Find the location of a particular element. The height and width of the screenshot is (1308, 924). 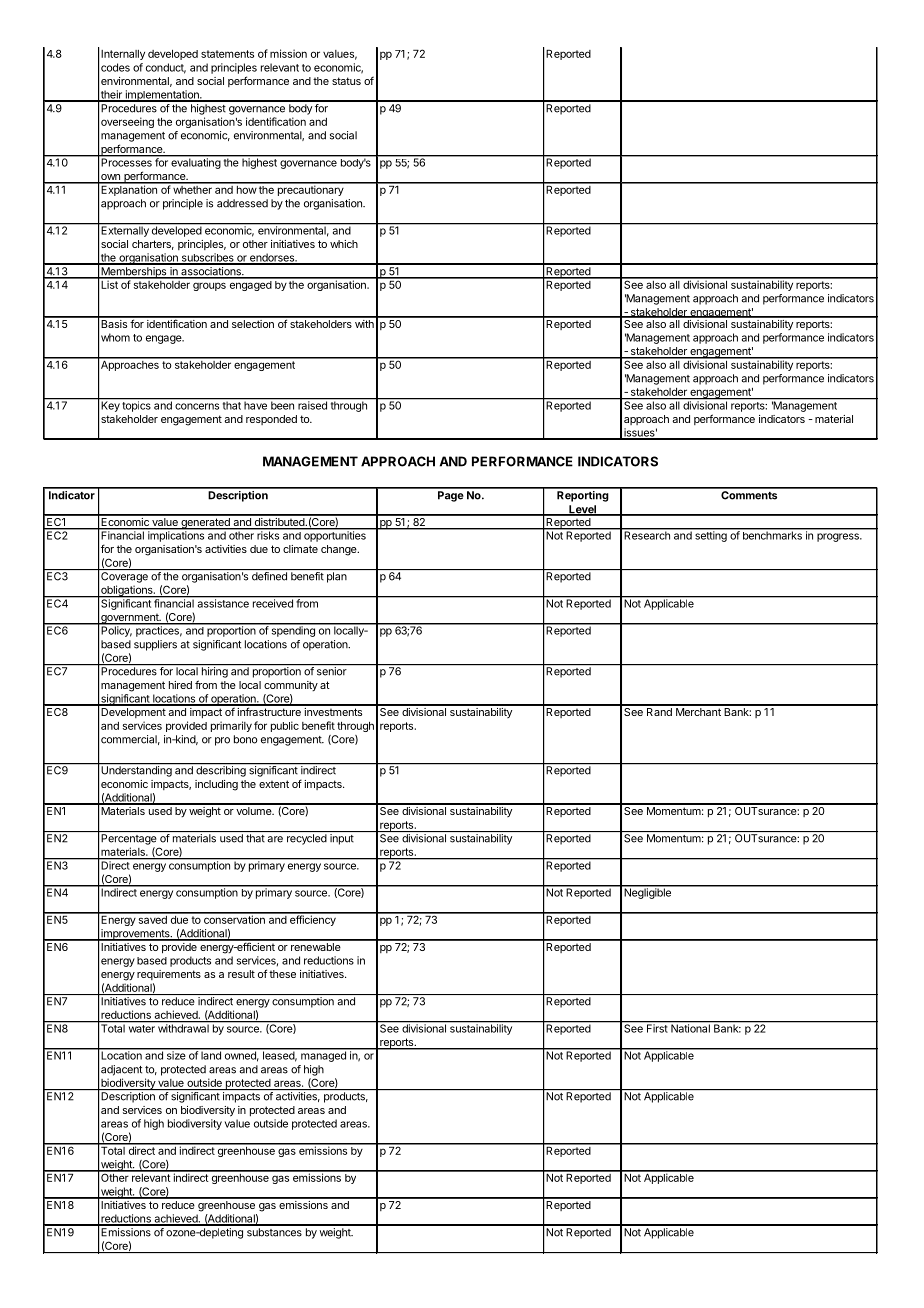

primarily is located at coordinates (231, 726).
